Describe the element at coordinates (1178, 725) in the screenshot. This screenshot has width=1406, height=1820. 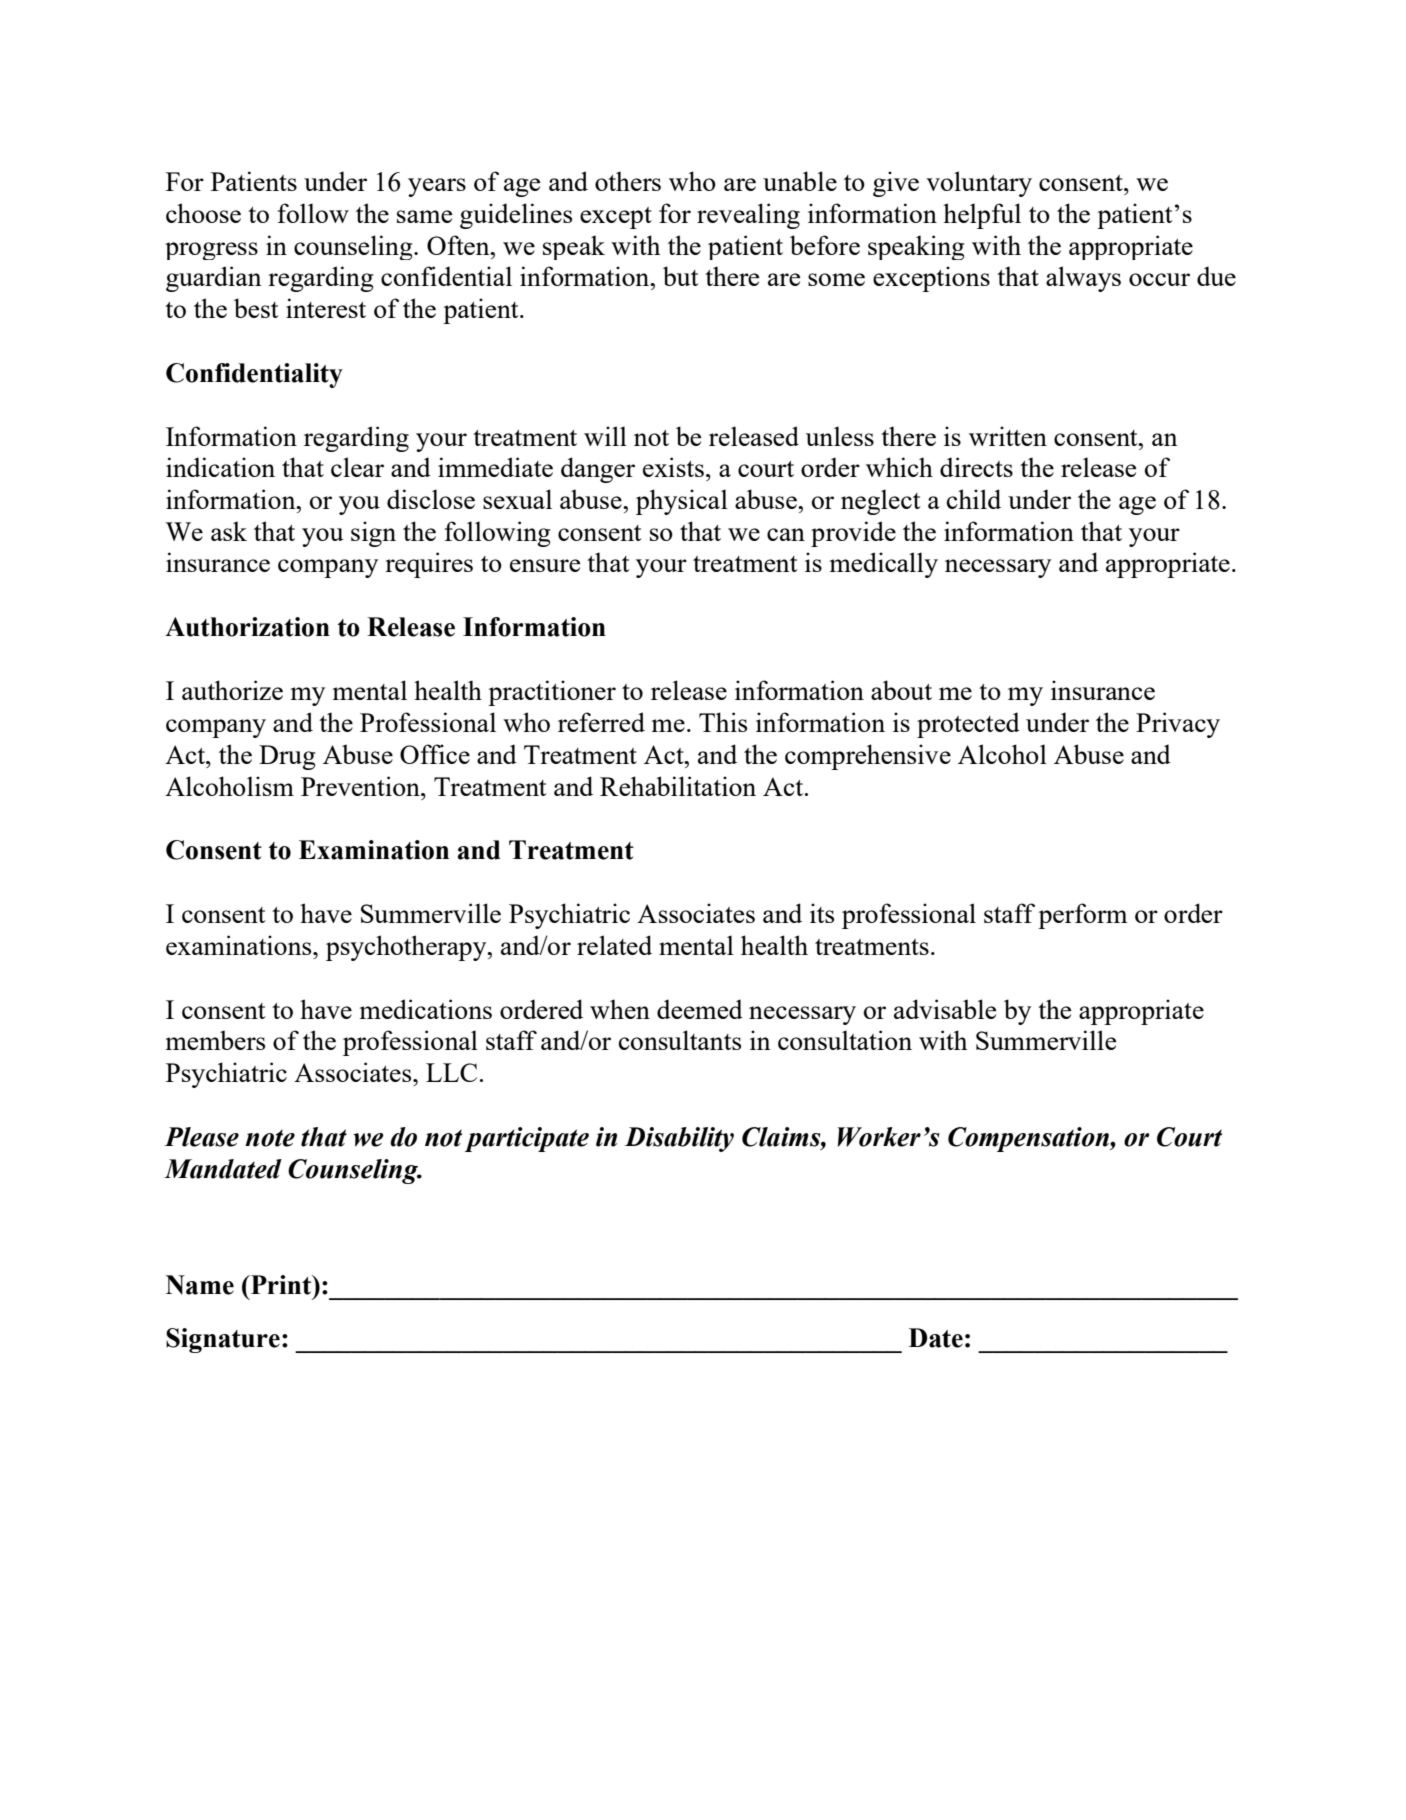
I see `Privacy` at that location.
